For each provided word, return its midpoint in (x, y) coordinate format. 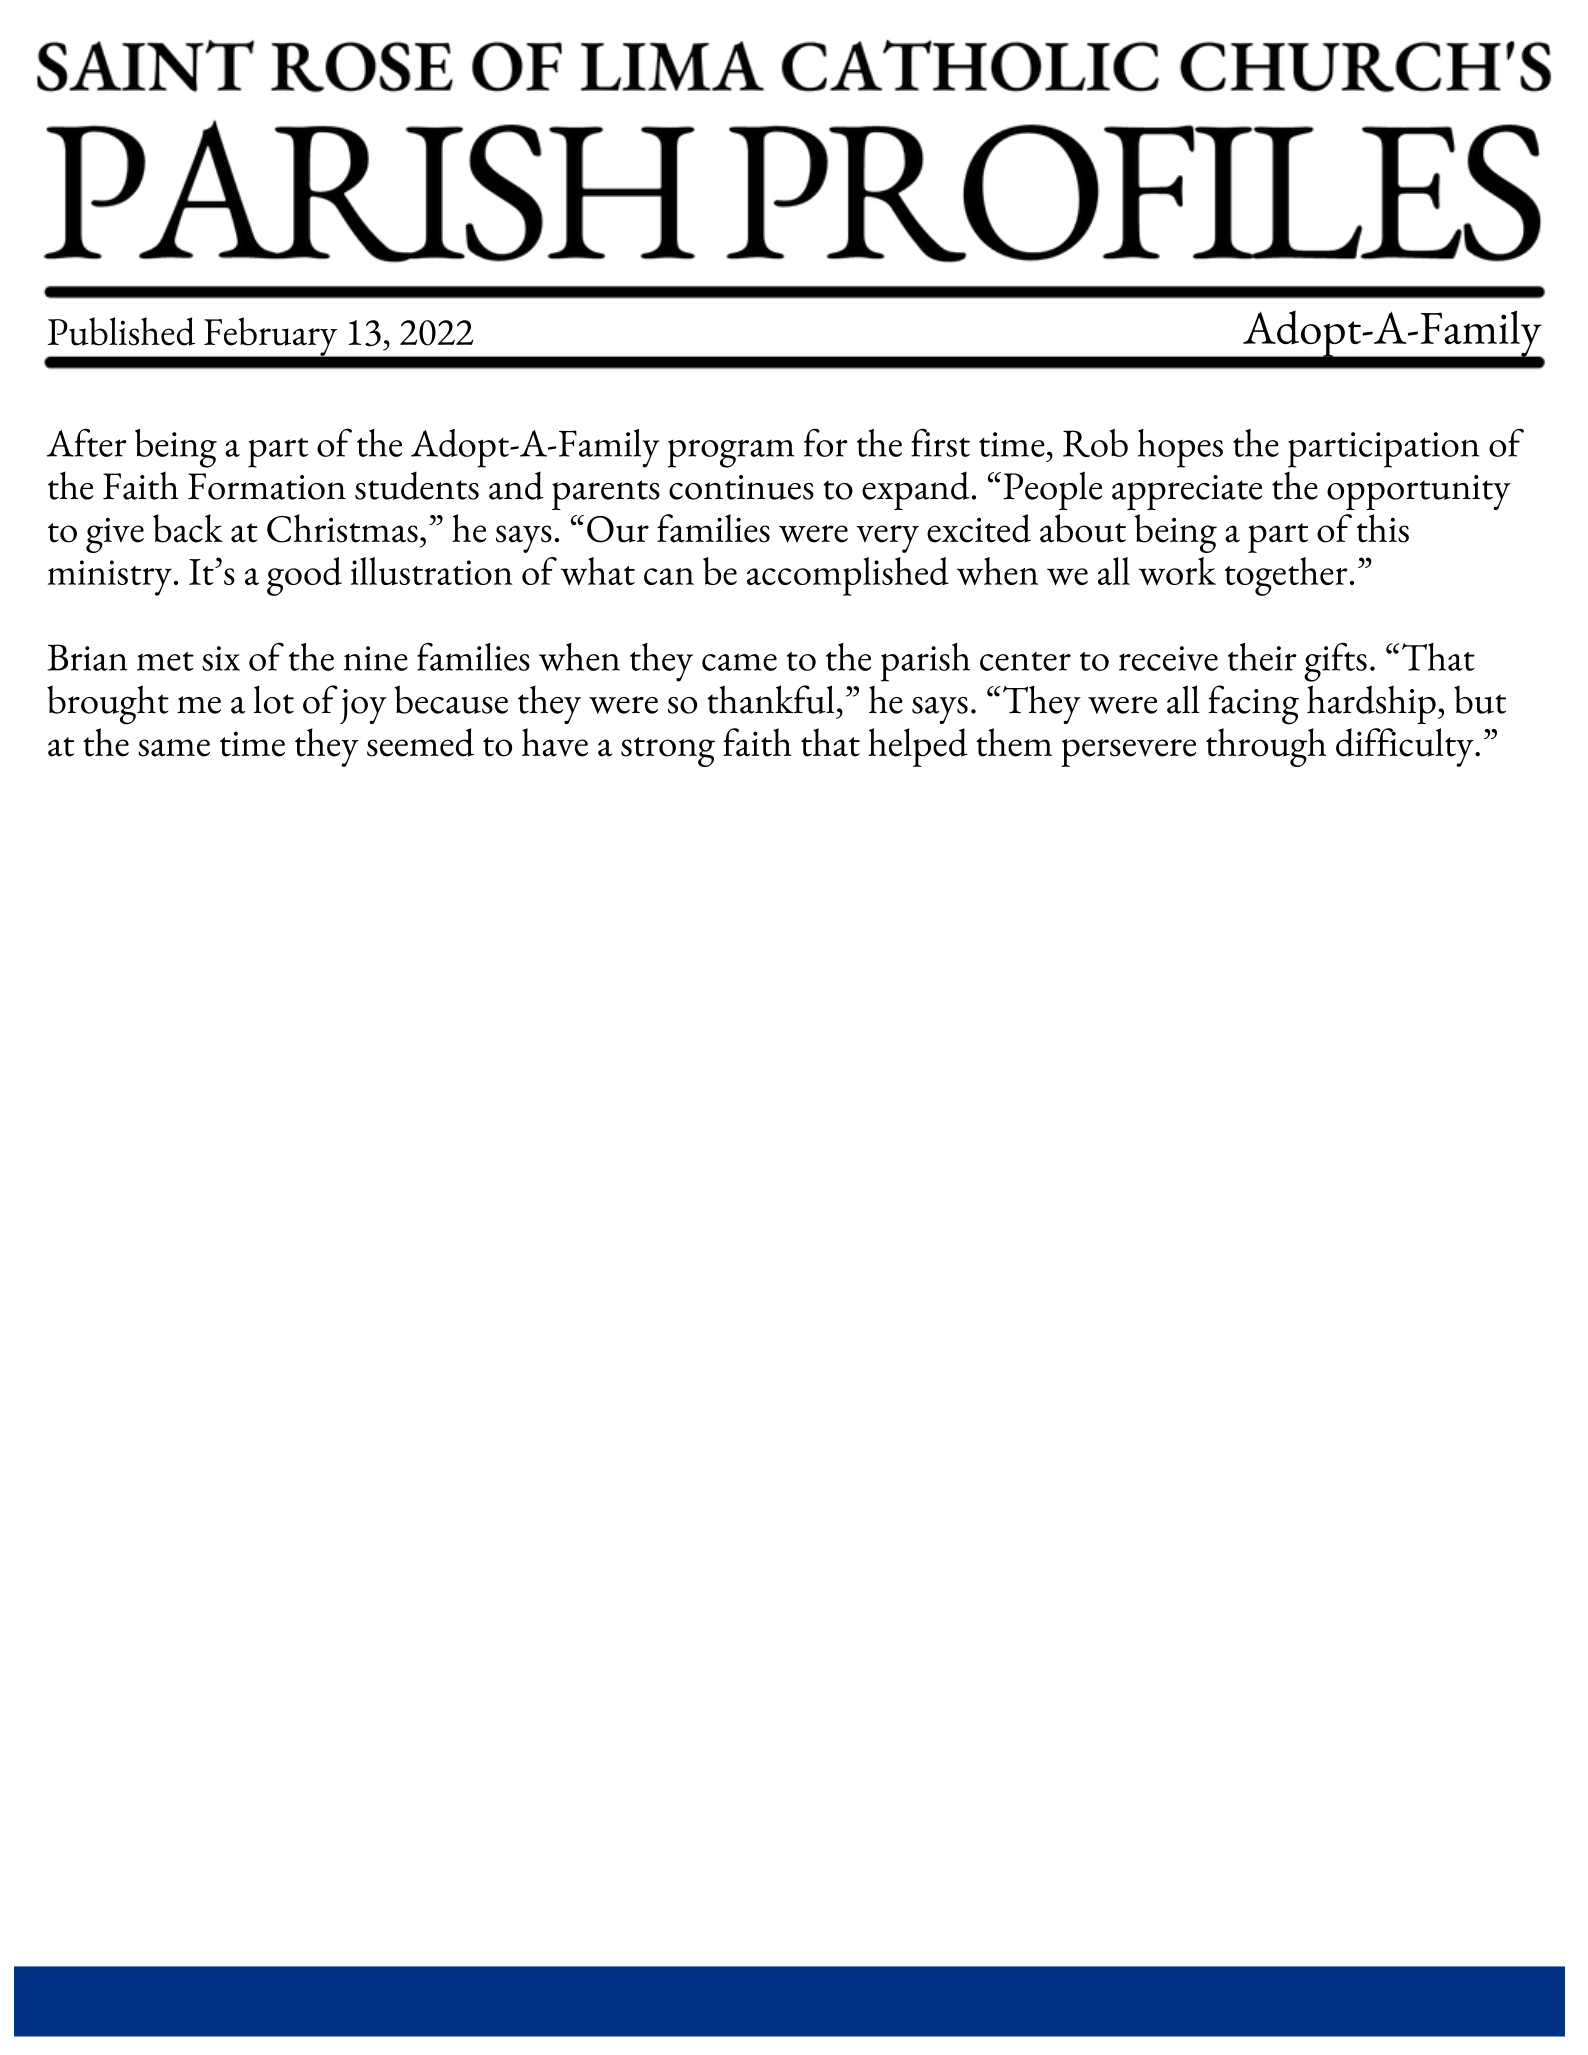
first (940, 442)
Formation (267, 486)
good (304, 576)
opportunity (1419, 492)
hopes (1180, 448)
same (174, 748)
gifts (1335, 662)
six (221, 658)
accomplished (848, 576)
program (731, 453)
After (87, 442)
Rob (1095, 443)
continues (741, 487)
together (1286, 576)
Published (121, 331)
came (739, 662)
